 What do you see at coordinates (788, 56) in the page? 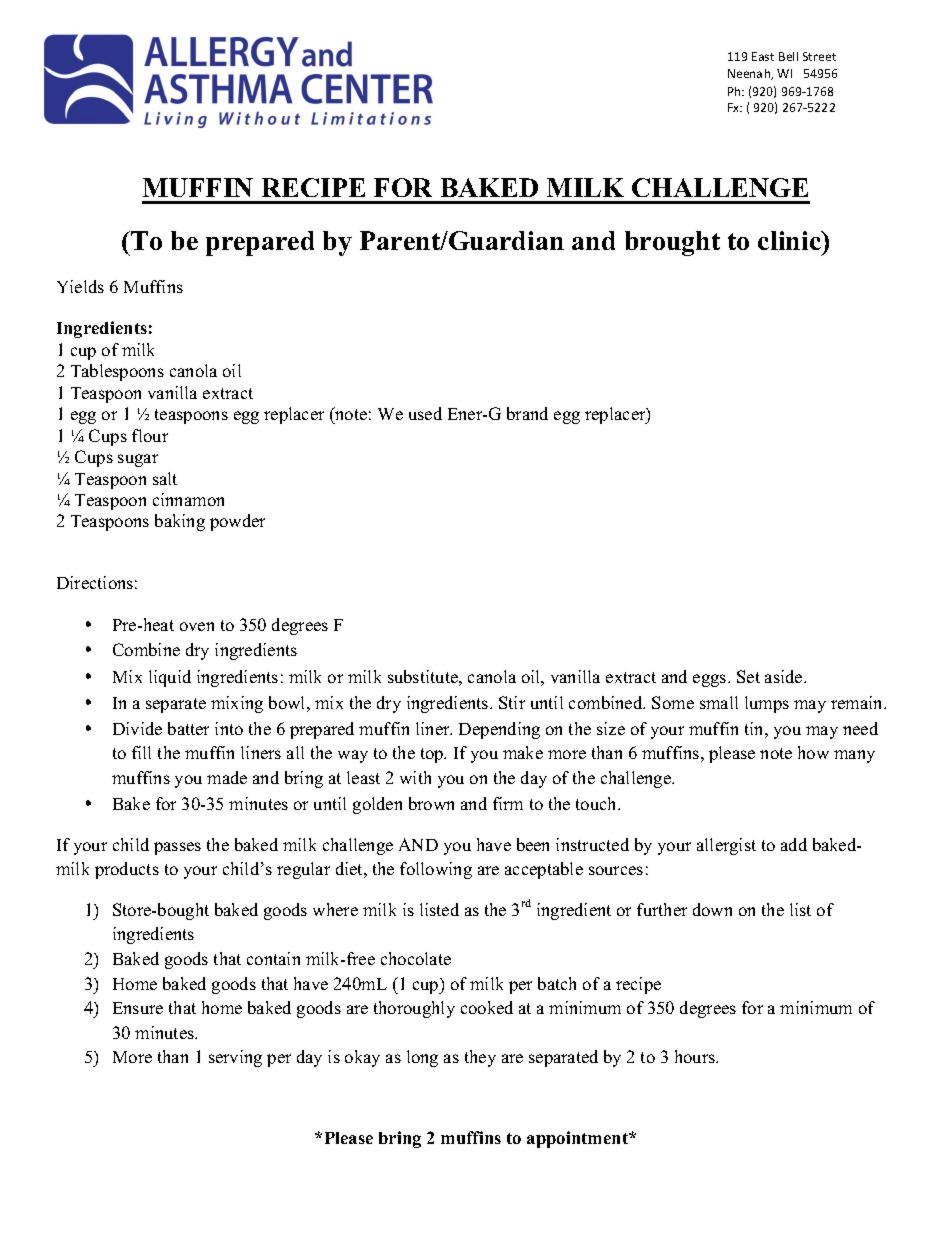
I see `Bell` at bounding box center [788, 56].
